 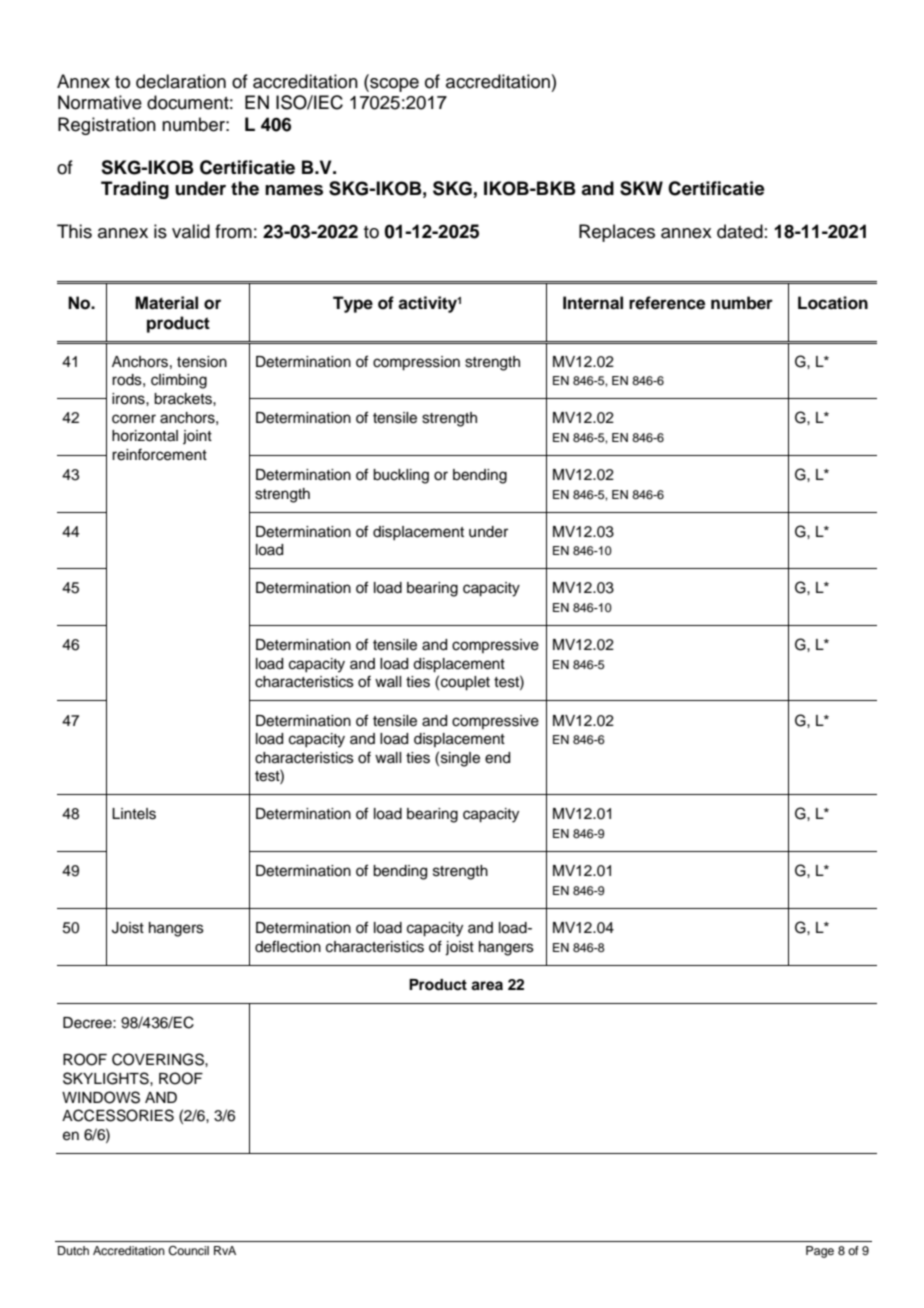 I want to click on ACCESSORIES, so click(x=118, y=1115).
